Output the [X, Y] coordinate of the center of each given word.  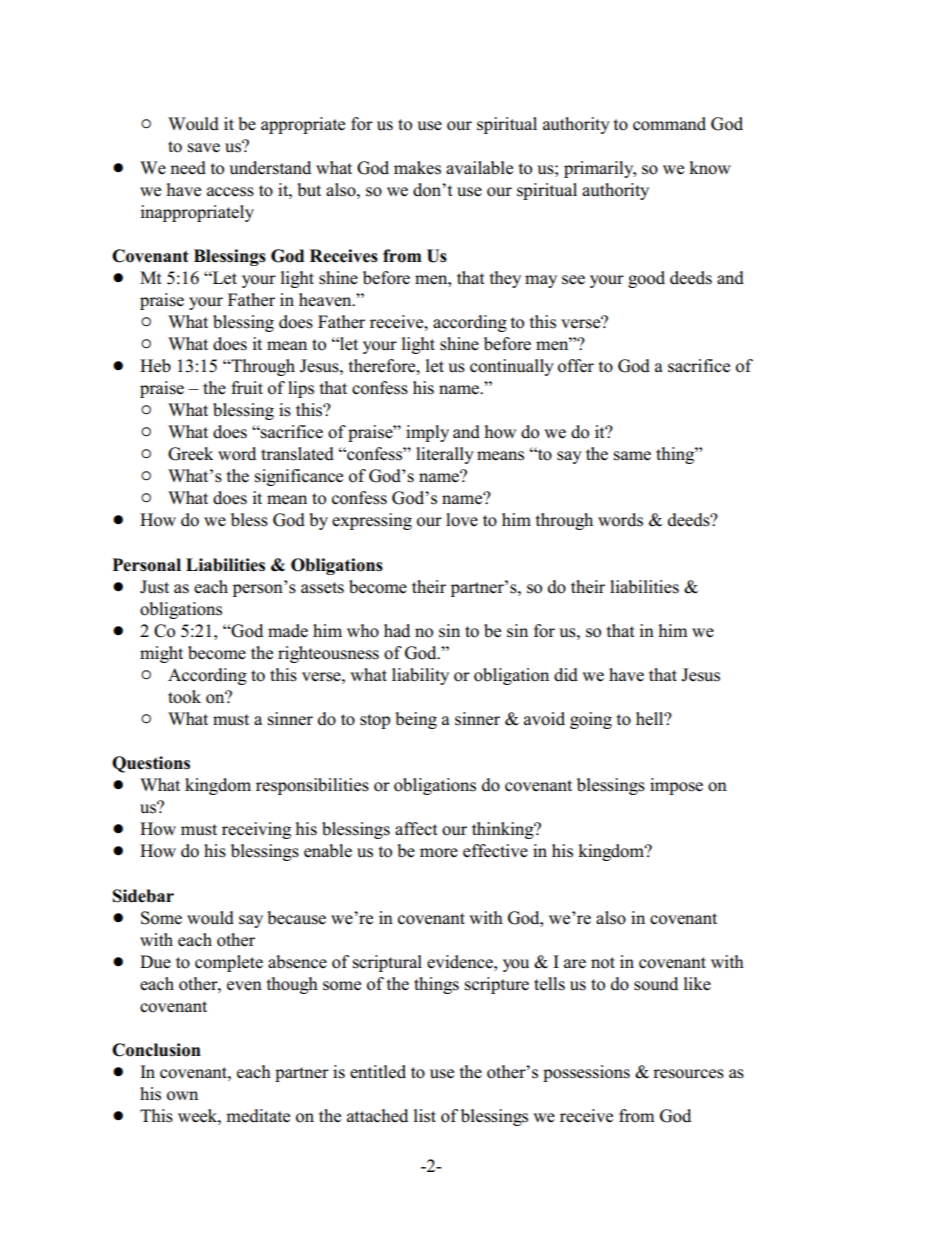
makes [417, 168]
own [182, 1096]
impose [676, 786]
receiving [256, 830]
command [669, 124]
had [397, 630]
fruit [247, 388]
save [204, 148]
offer [576, 366]
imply [427, 433]
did [566, 675]
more [439, 853]
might [161, 654]
